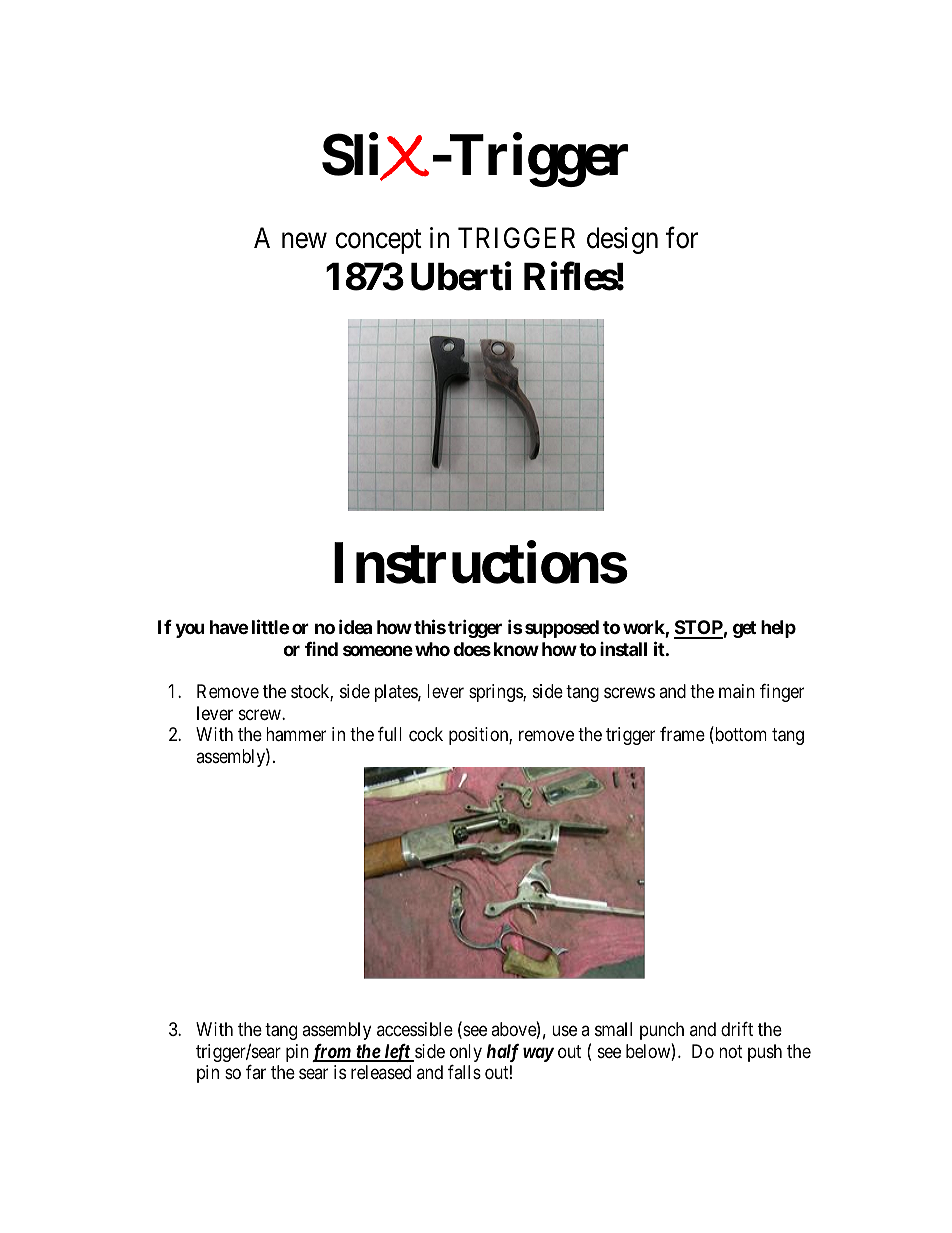 This screenshot has height=1233, width=952. Describe the element at coordinates (190, 630) in the screenshot. I see `you` at that location.
